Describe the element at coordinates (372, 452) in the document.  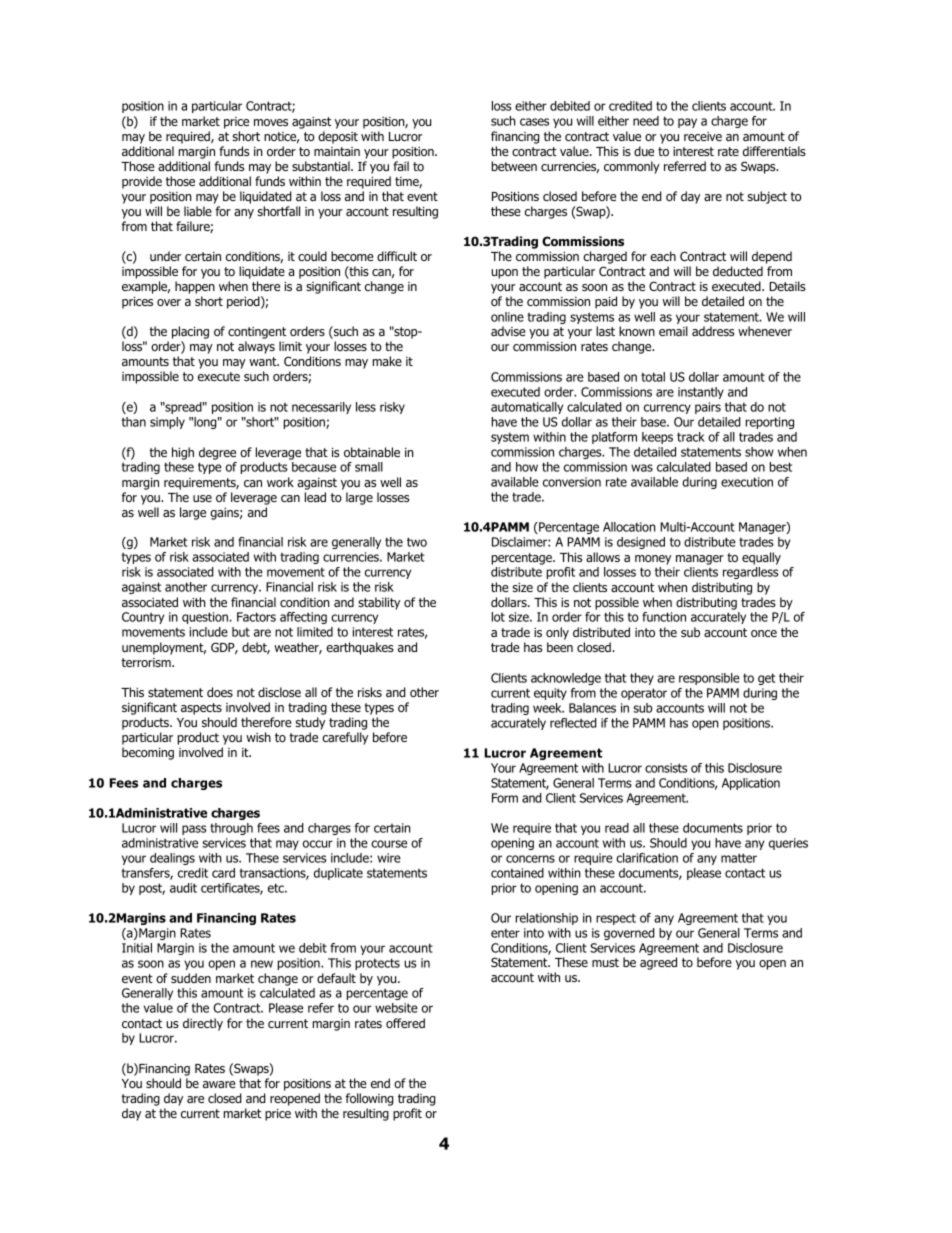
I see `obtainable` at that location.
